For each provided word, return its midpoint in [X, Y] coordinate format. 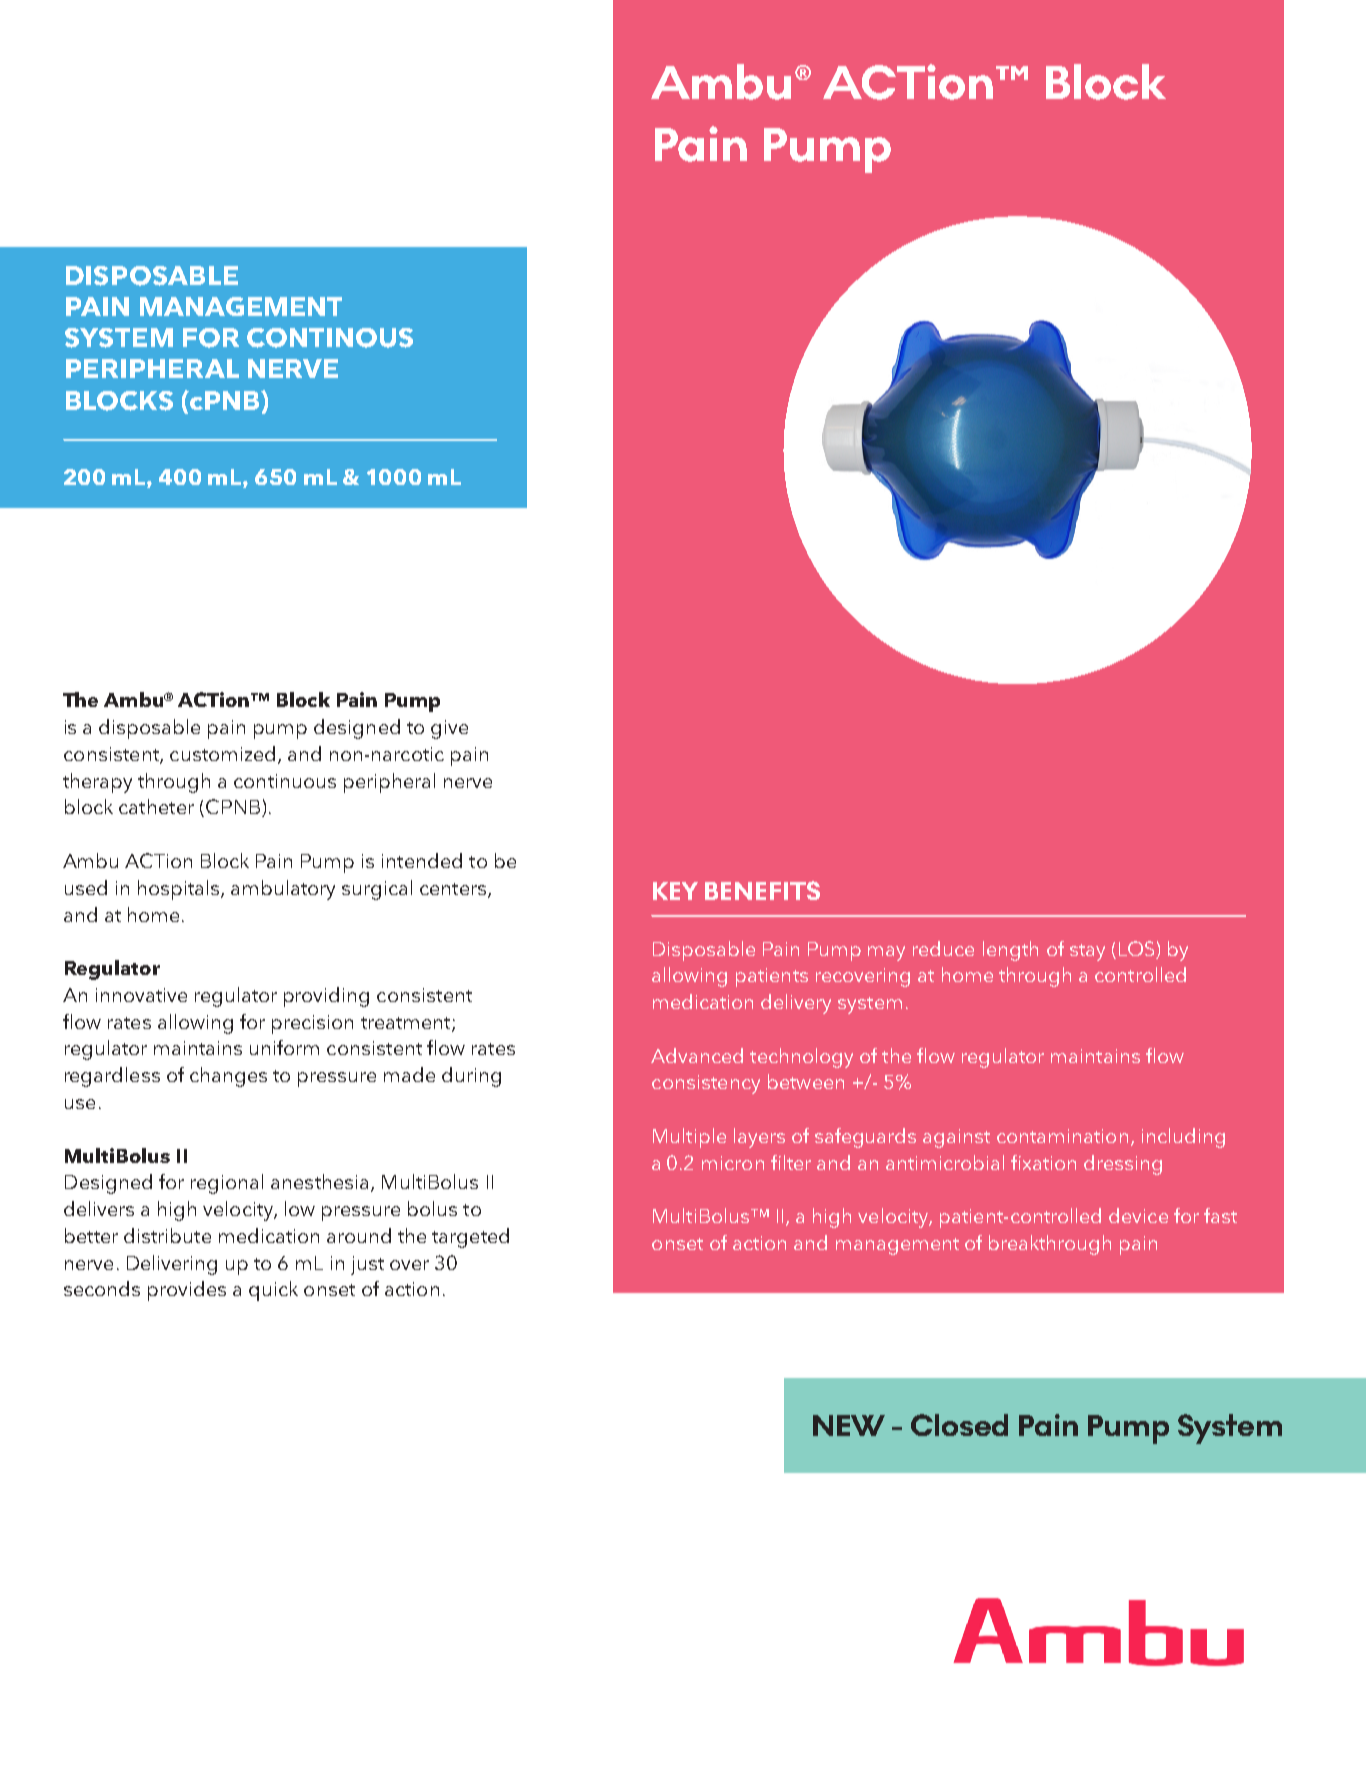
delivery [796, 1004]
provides [187, 1291]
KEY [675, 891]
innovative [141, 995]
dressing [1123, 1165]
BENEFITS [762, 890]
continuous [285, 781]
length [1010, 951]
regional [227, 1184]
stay [1087, 952]
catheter [156, 806]
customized [222, 753]
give [449, 729]
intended [422, 860]
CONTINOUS [330, 338]
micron [733, 1163]
